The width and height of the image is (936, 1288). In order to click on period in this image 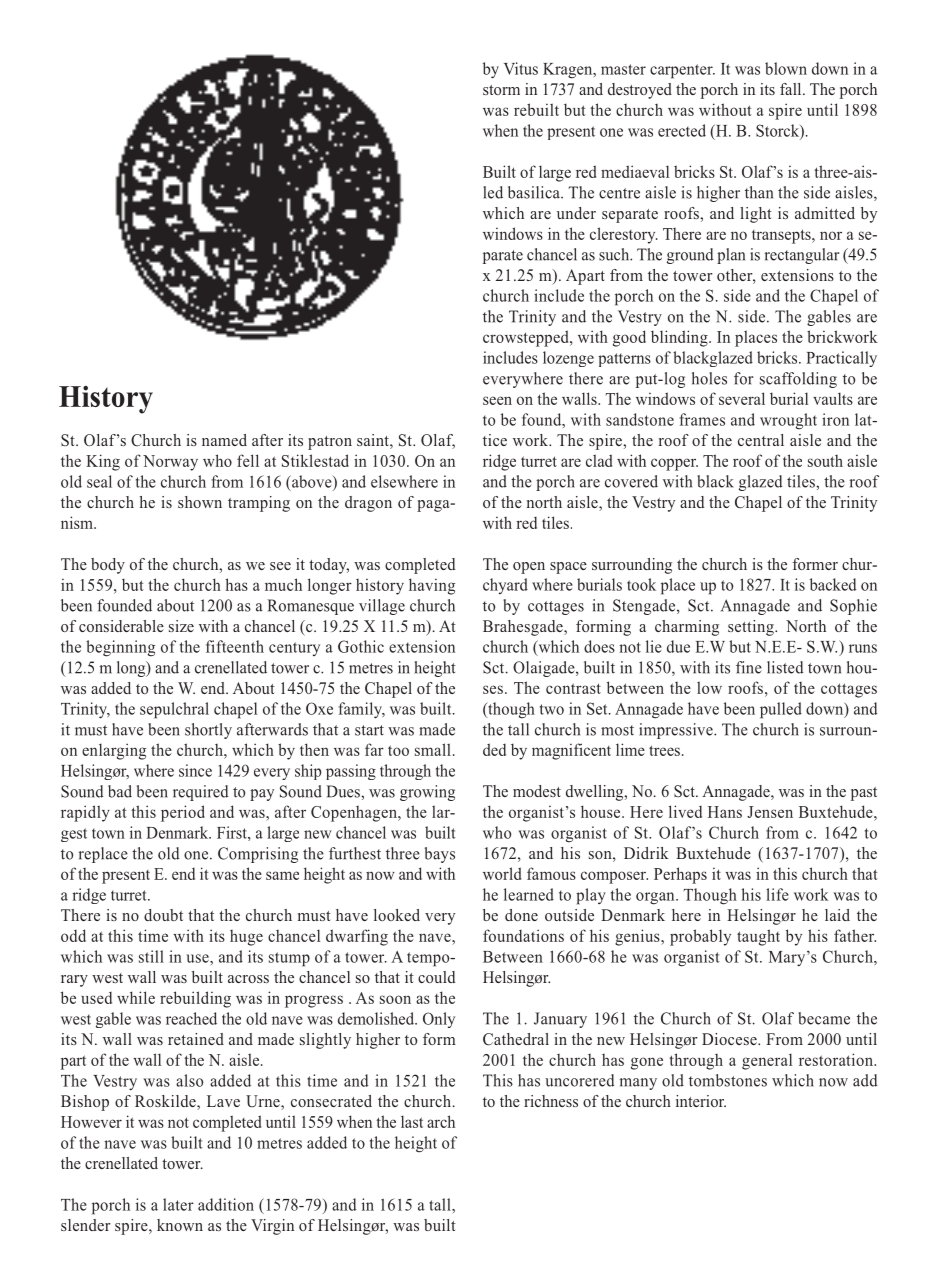, I will do `click(183, 813)`.
